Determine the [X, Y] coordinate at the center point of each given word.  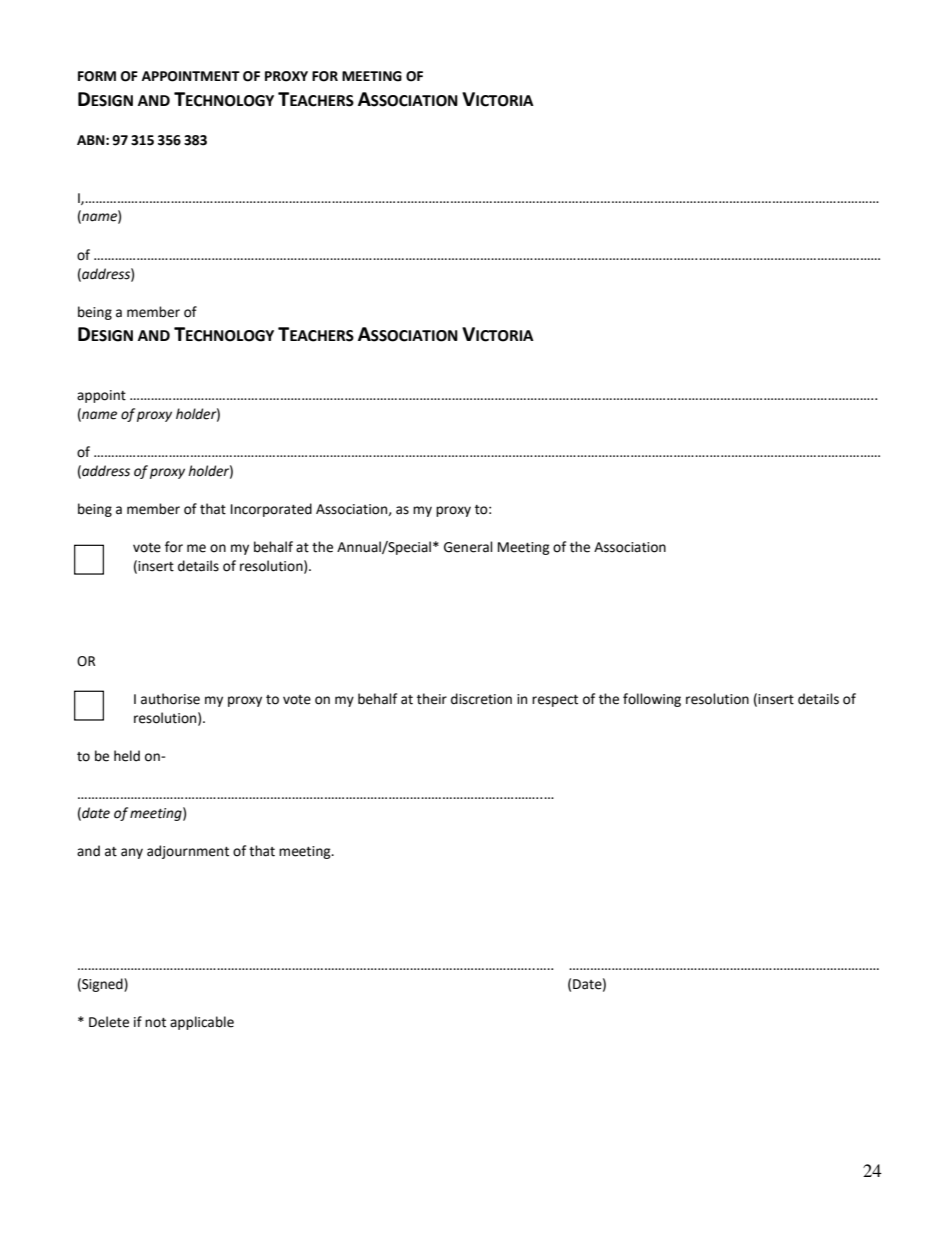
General [468, 547]
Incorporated [271, 510]
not [155, 1023]
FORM [97, 76]
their [432, 699]
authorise [170, 699]
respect [555, 701]
